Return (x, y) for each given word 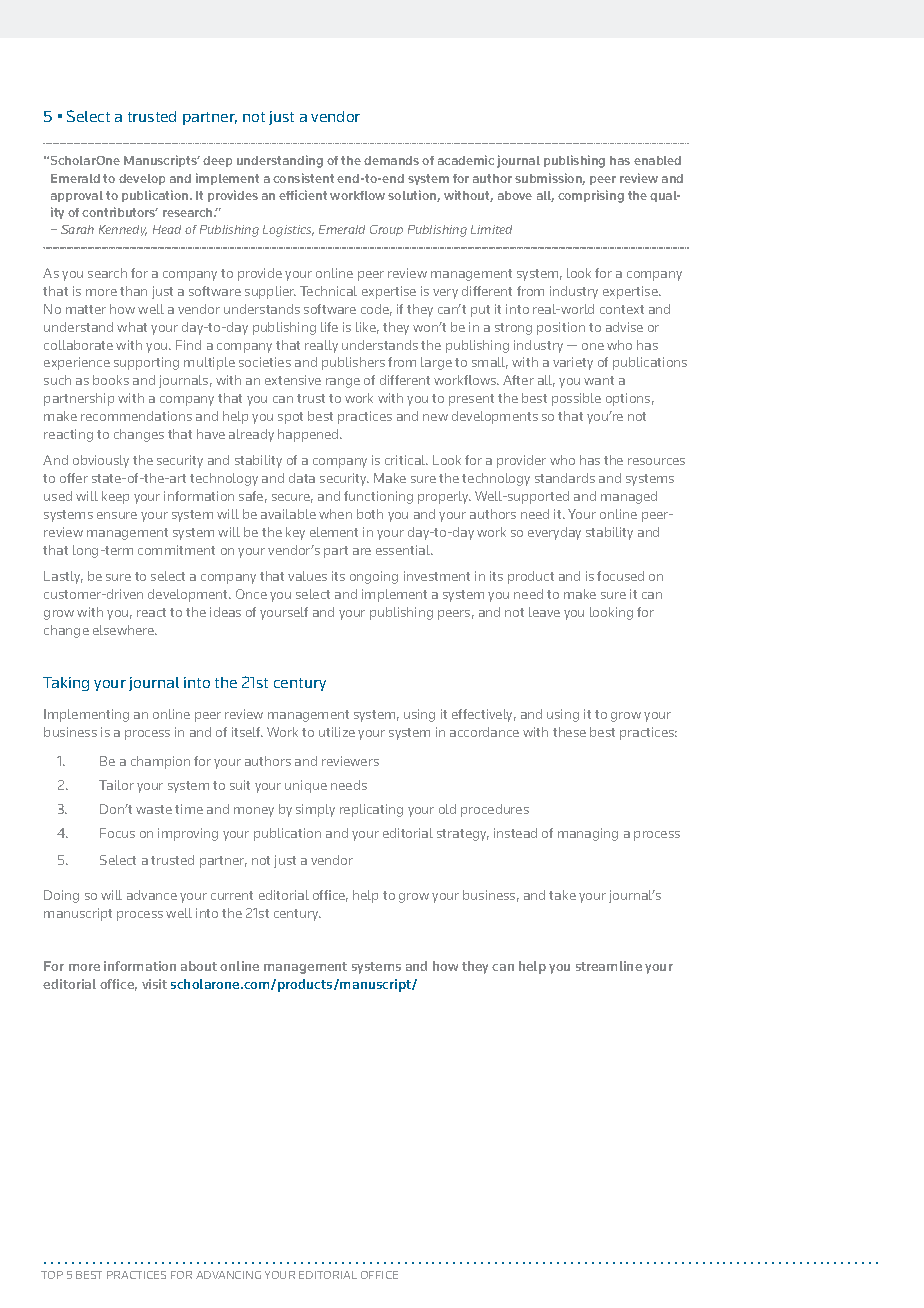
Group (386, 230)
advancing (228, 1275)
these (569, 732)
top (52, 1275)
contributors (120, 212)
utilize (337, 732)
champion (160, 762)
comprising (591, 196)
